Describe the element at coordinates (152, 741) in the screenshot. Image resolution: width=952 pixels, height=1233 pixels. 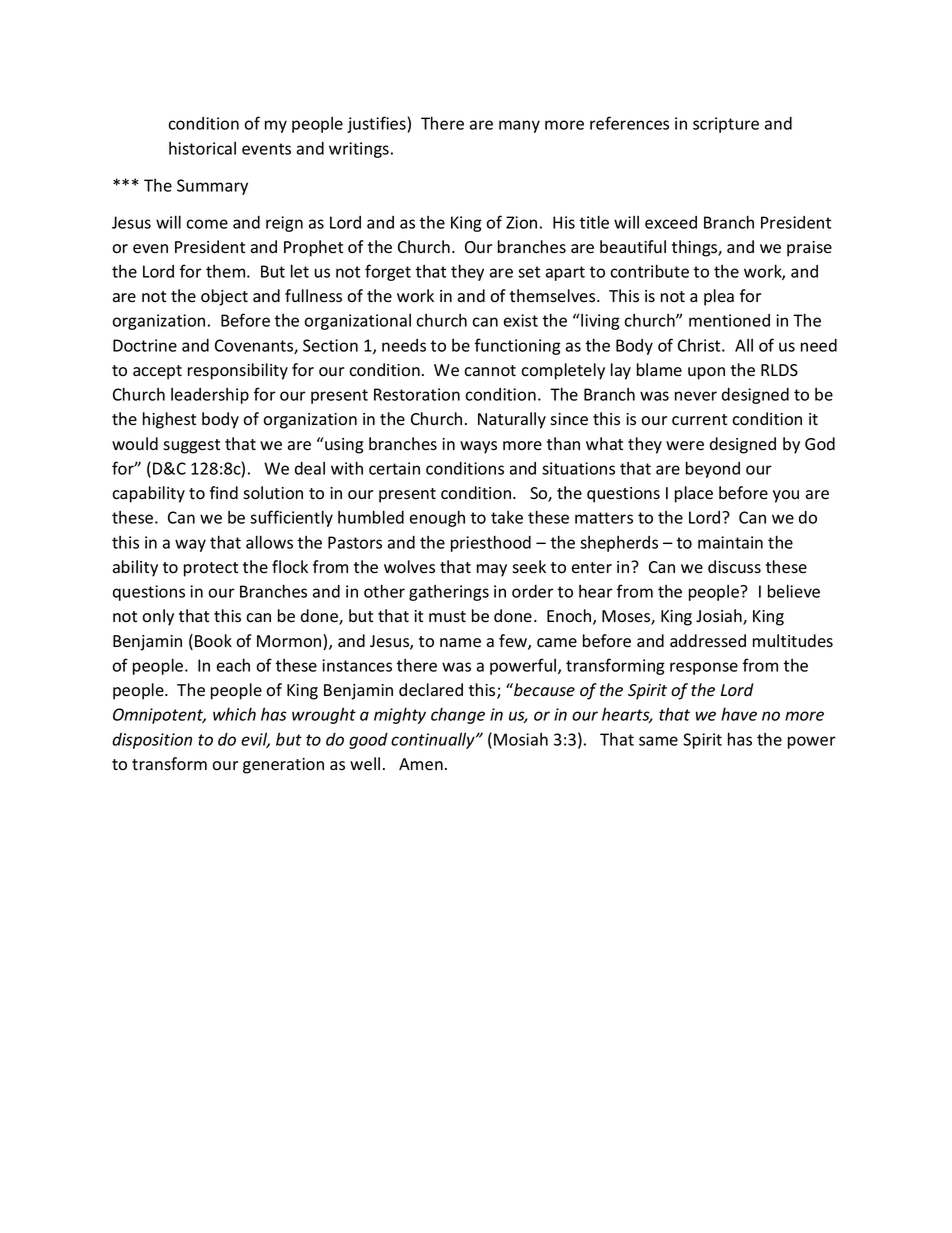
I see `disposition` at that location.
